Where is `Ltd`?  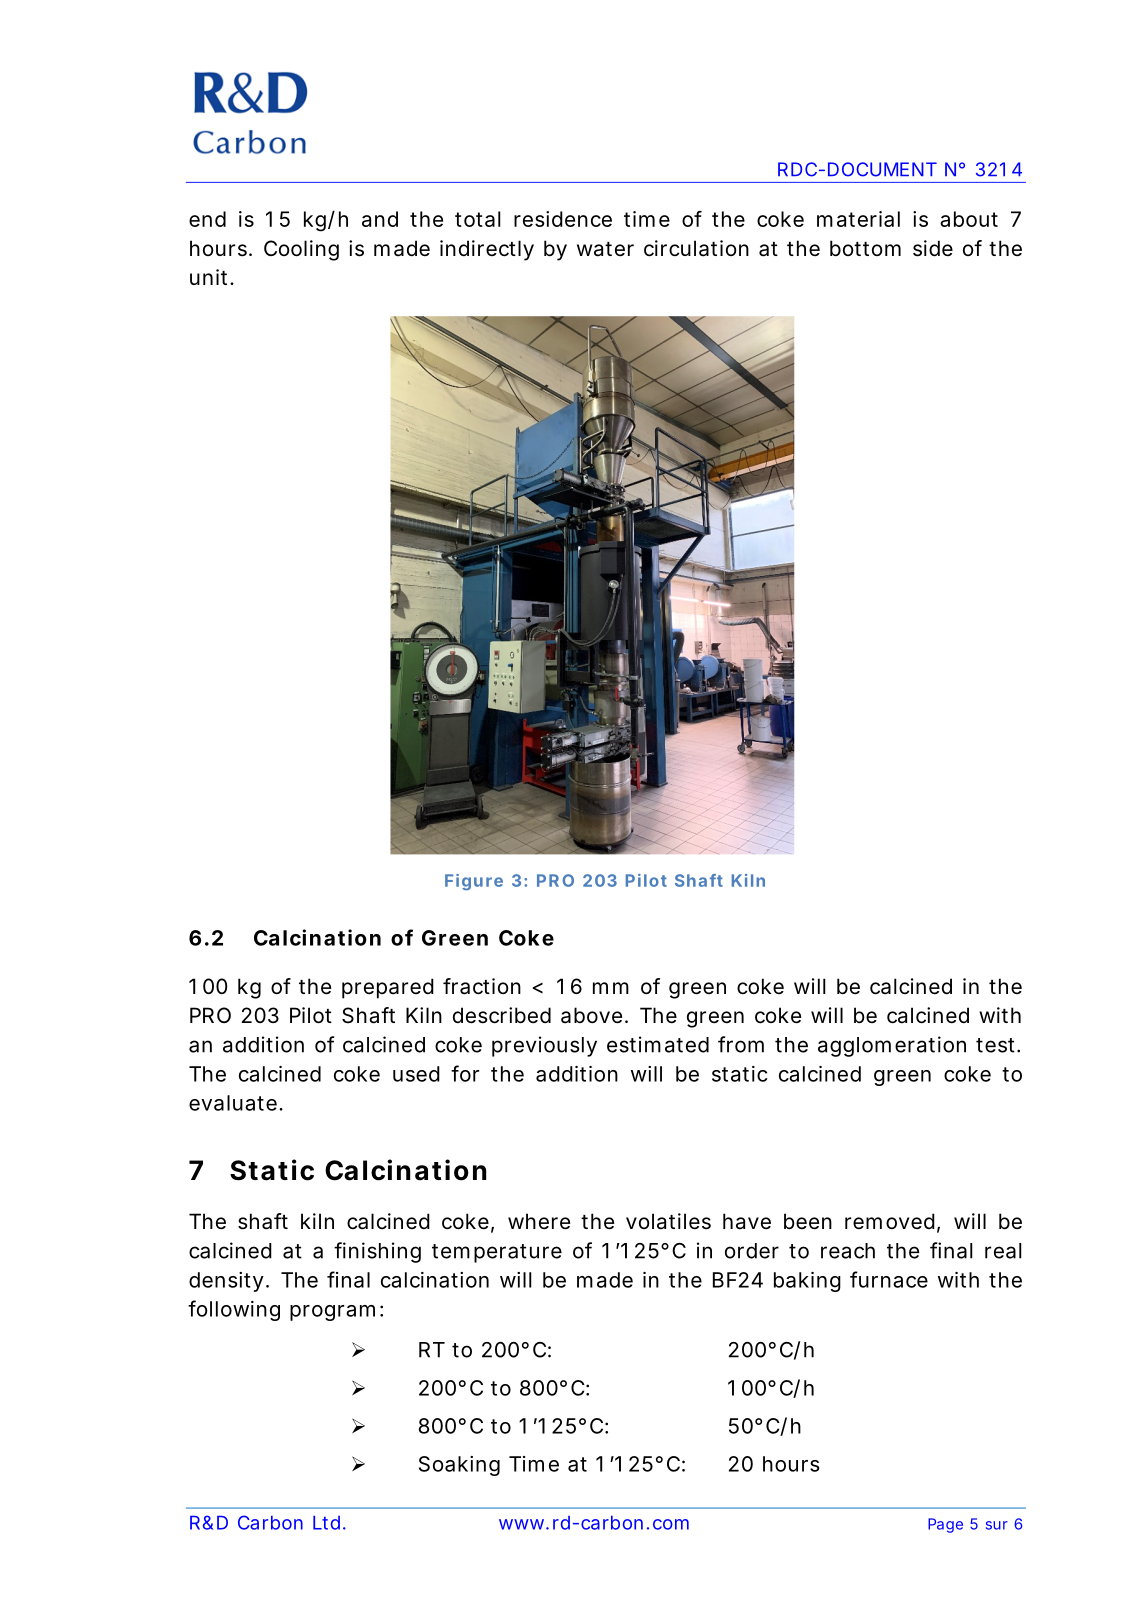
Ltd is located at coordinates (326, 1523).
